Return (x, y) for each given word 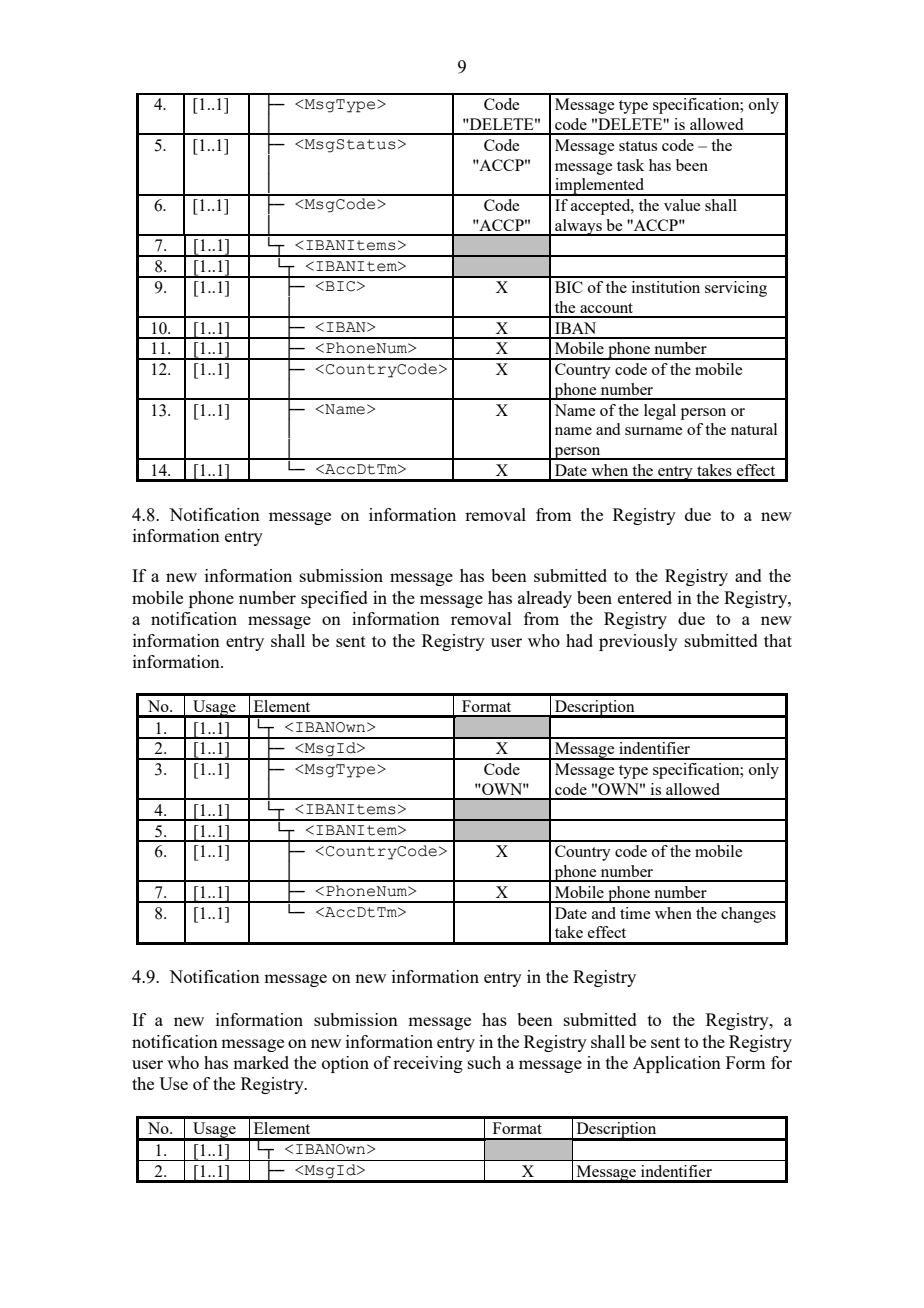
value (682, 205)
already (545, 599)
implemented (600, 187)
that (778, 640)
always (578, 227)
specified (334, 599)
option (345, 1064)
